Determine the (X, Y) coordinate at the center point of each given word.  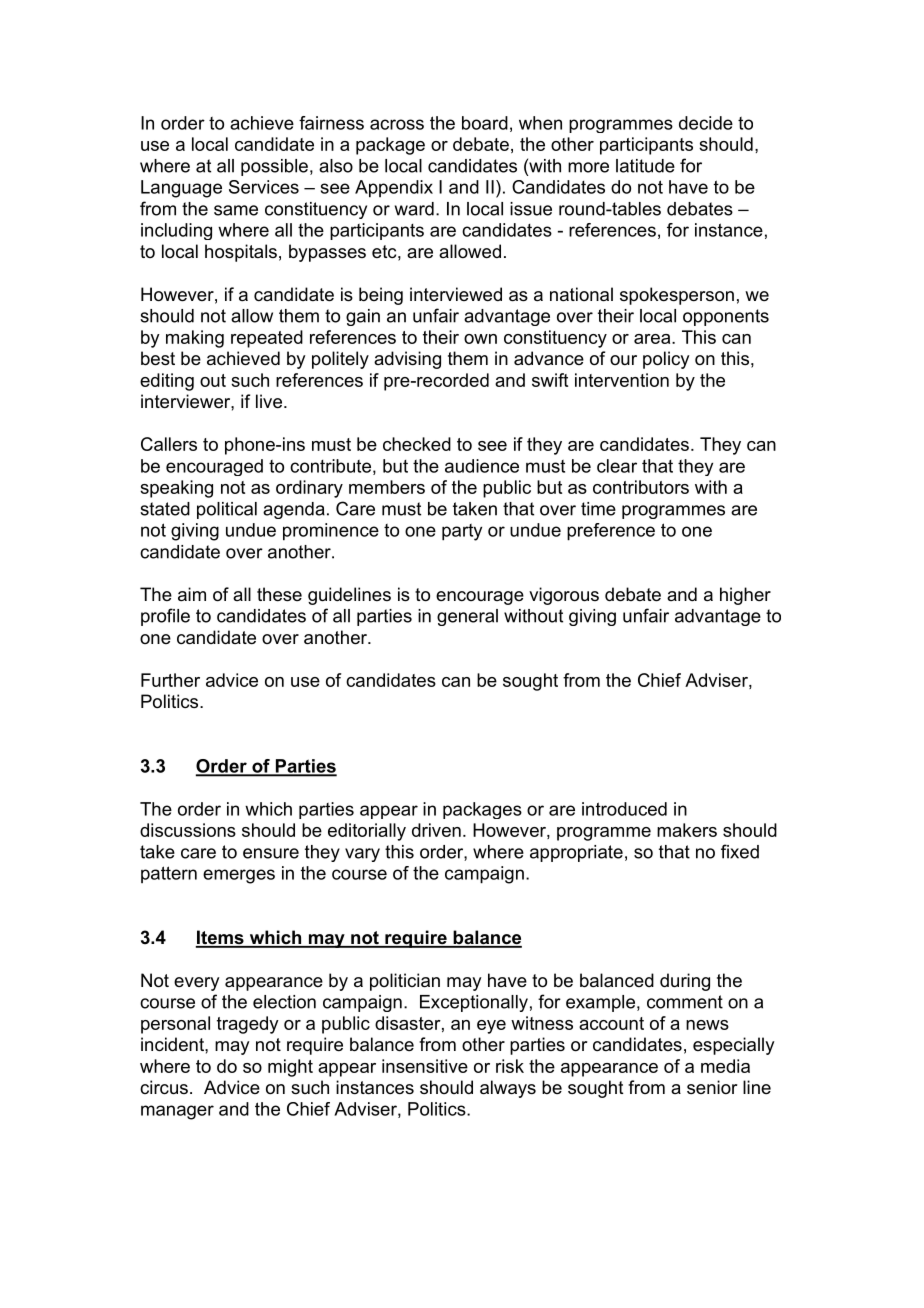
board (485, 123)
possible (274, 167)
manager (177, 1112)
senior (712, 1087)
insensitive (425, 1066)
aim (192, 594)
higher (745, 596)
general (467, 617)
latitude (645, 166)
